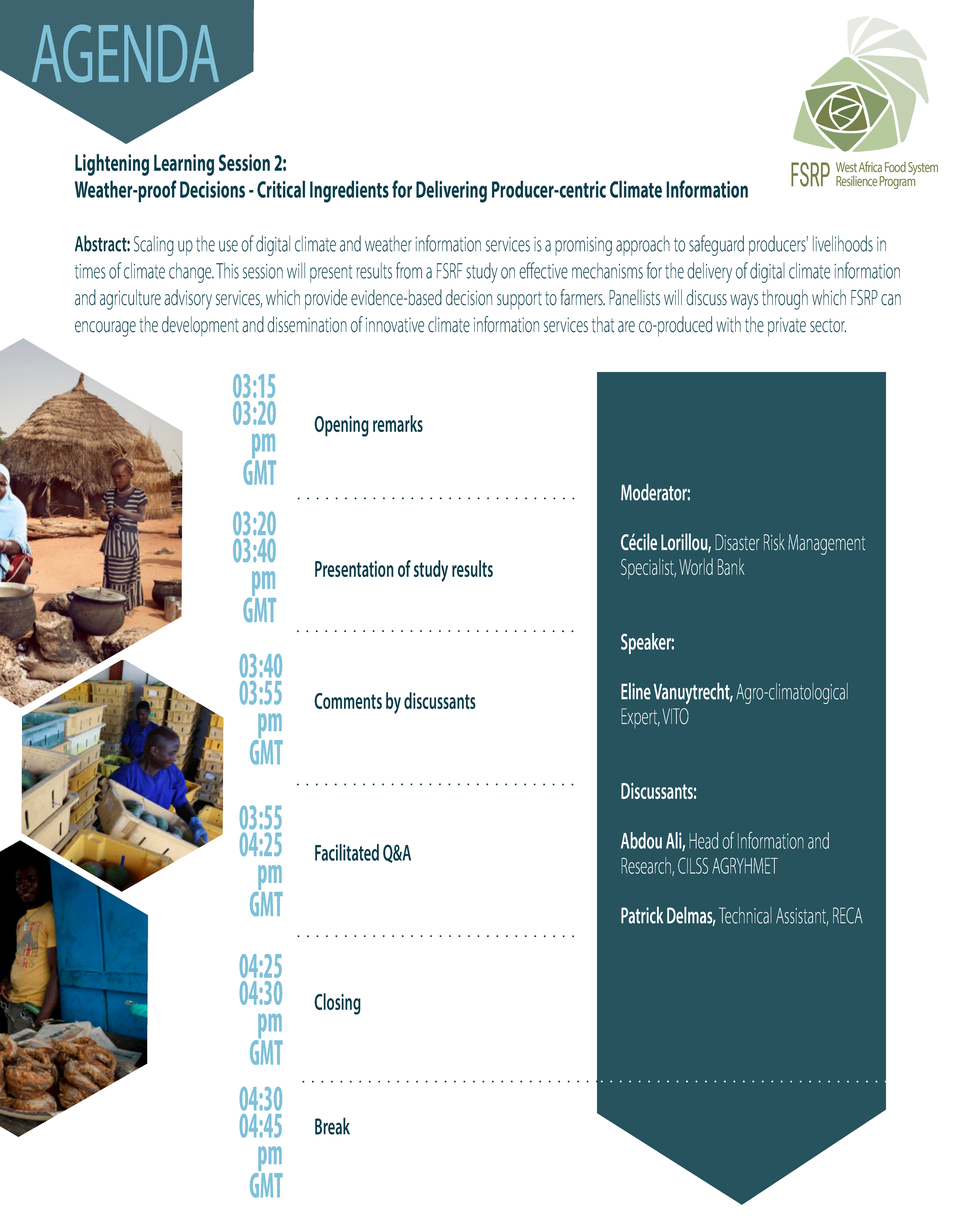 This image has height=1232, width=962. Describe the element at coordinates (828, 326) in the image. I see `sector` at that location.
